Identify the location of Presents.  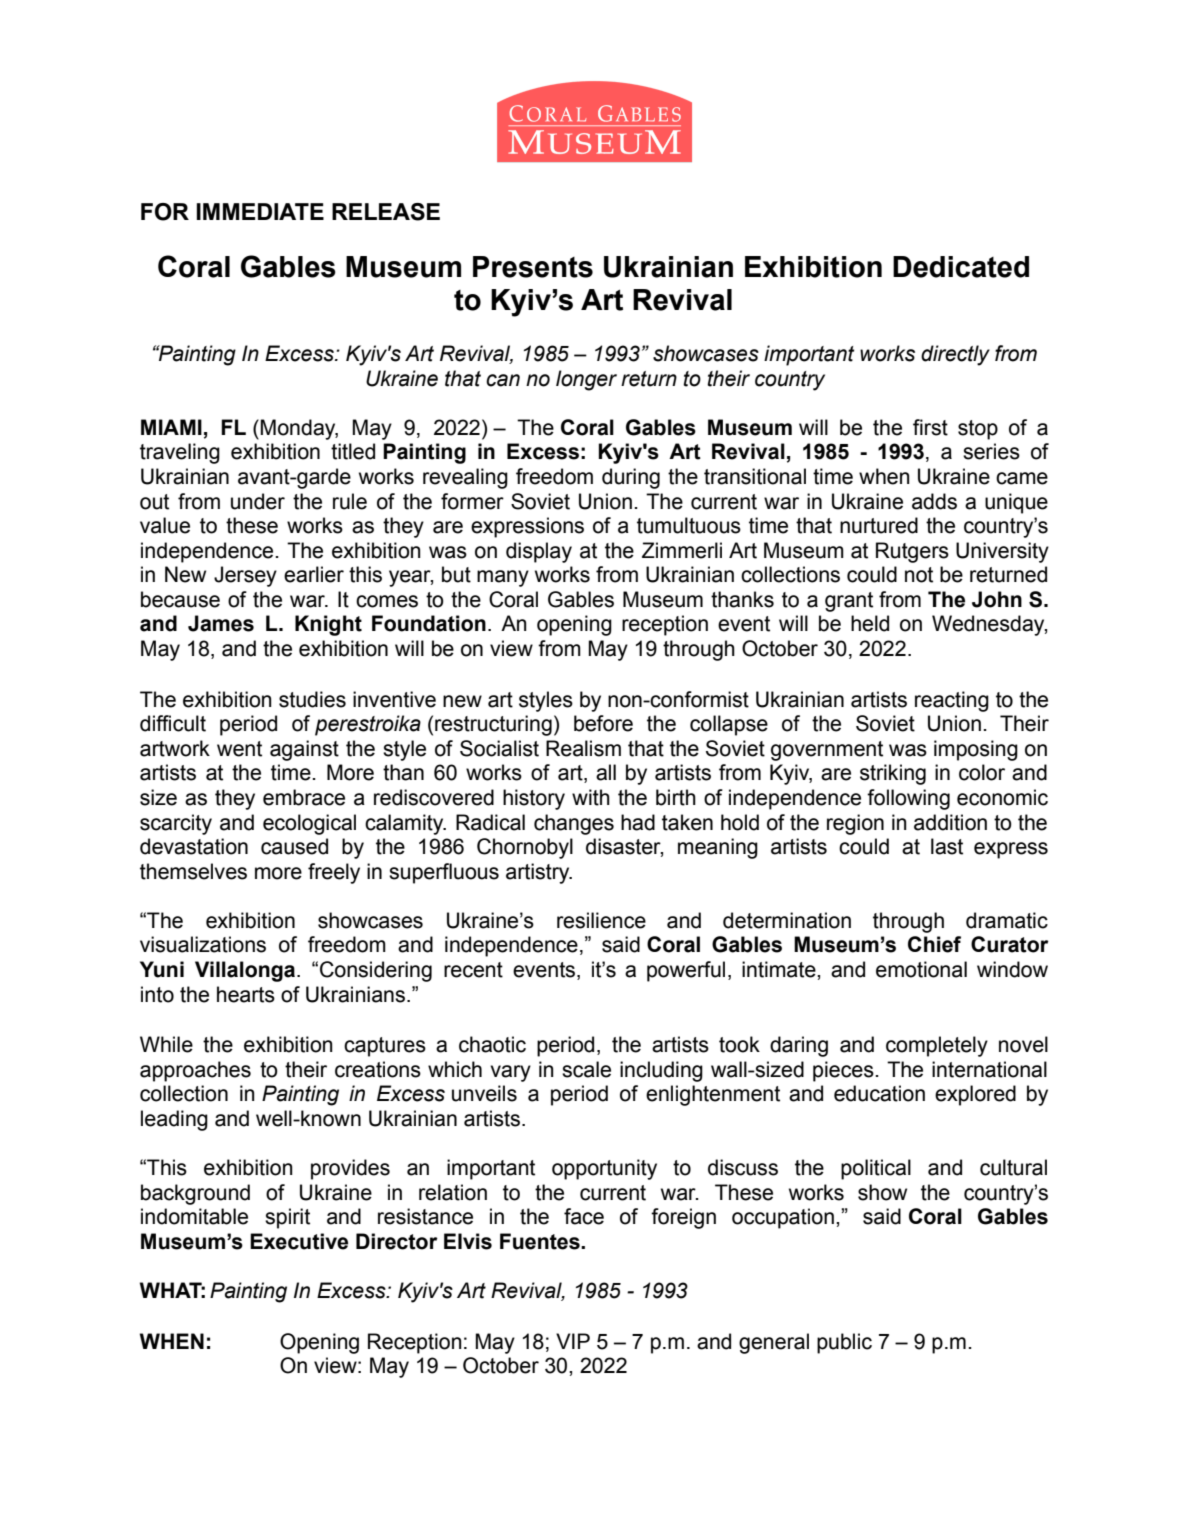
(533, 267).
